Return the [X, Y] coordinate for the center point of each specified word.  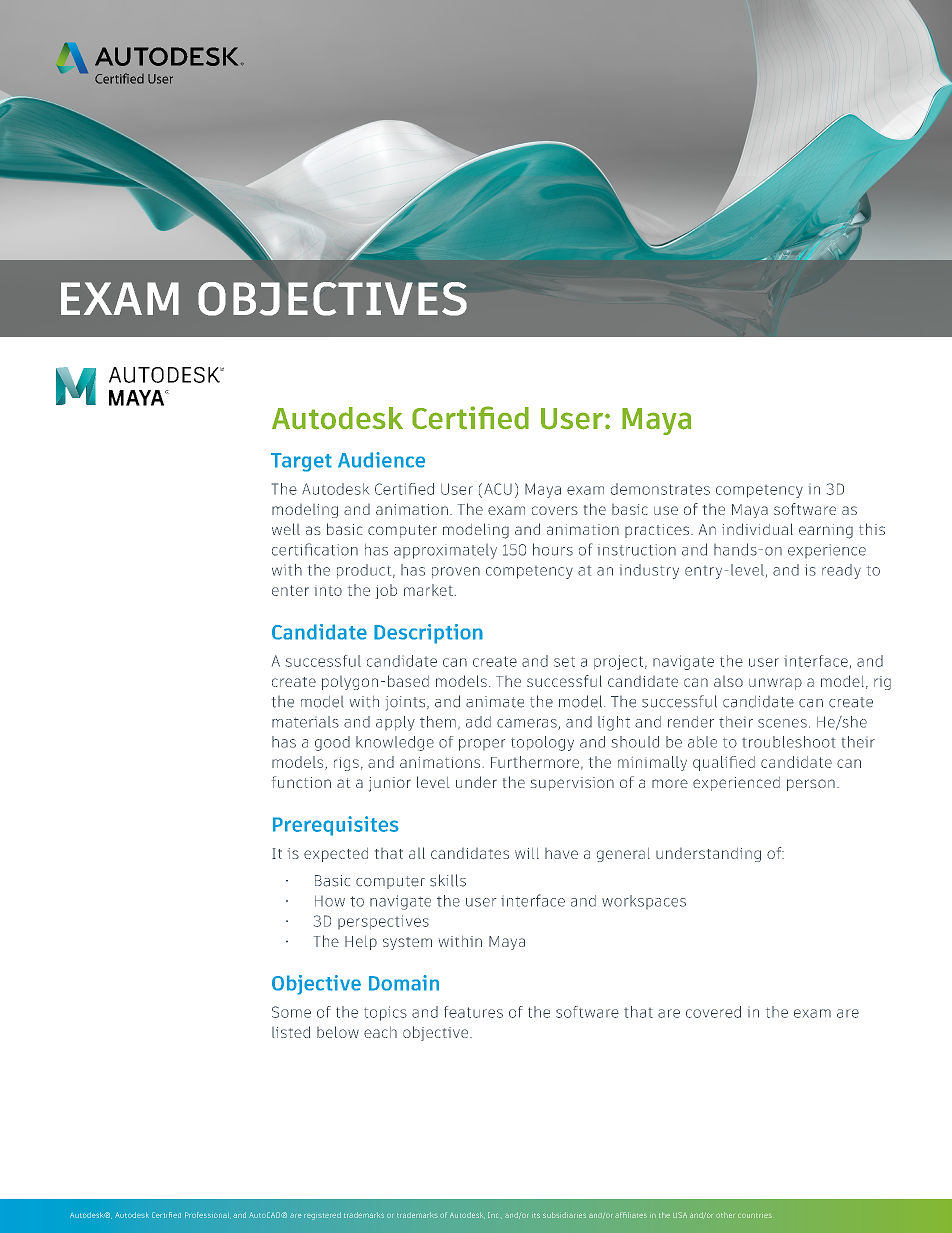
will [527, 853]
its [536, 1215]
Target [301, 462]
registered [322, 1216]
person [811, 785]
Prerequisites [336, 826]
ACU [498, 489]
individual [757, 529]
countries [755, 1215]
